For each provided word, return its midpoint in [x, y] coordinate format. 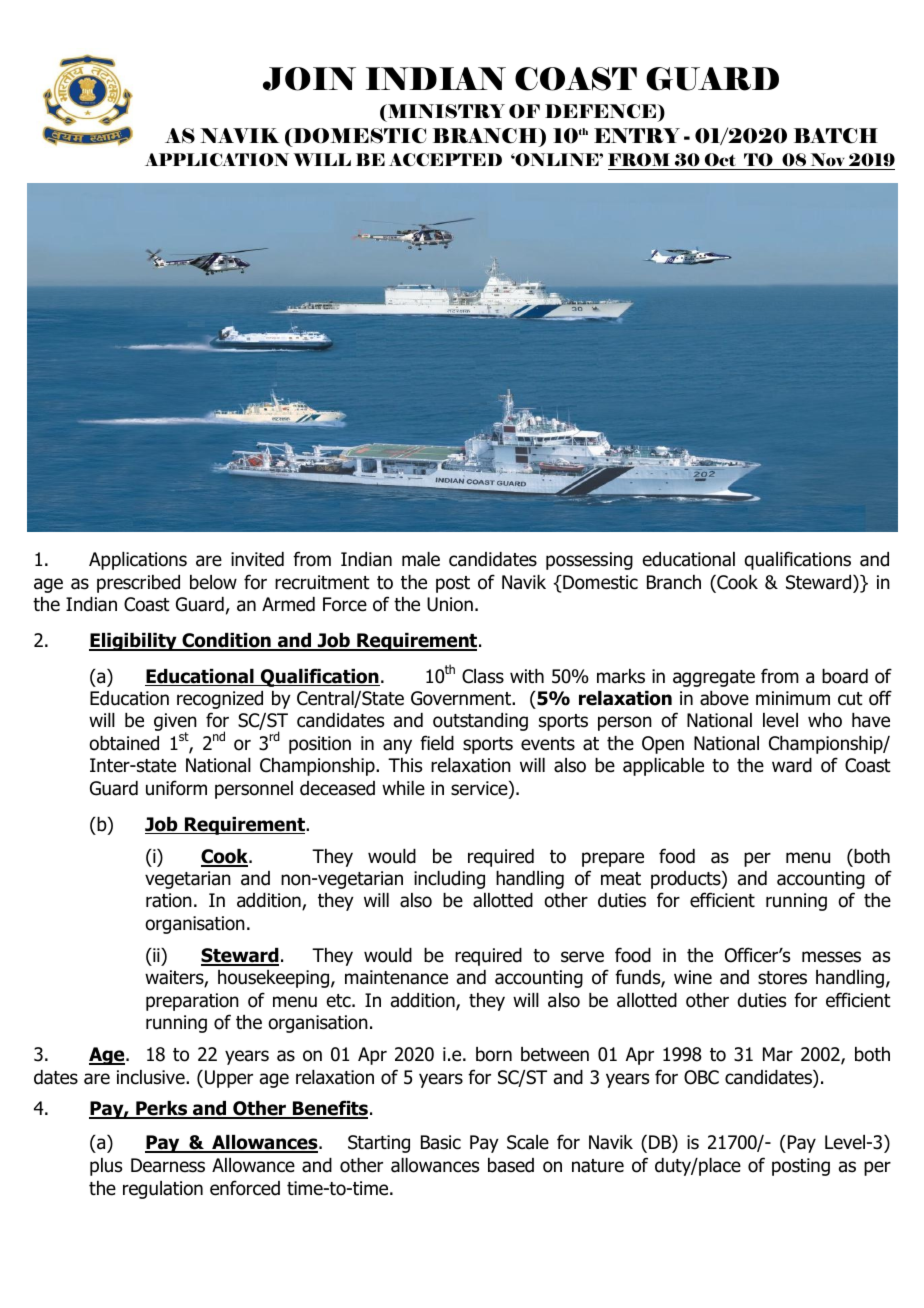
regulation [163, 1190]
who [825, 720]
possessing [589, 561]
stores [782, 978]
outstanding [480, 722]
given [175, 723]
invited [257, 559]
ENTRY [637, 135]
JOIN [309, 79]
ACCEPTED [445, 159]
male [421, 559]
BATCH [836, 136]
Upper [229, 1079]
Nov [828, 159]
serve [582, 957]
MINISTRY [445, 111]
